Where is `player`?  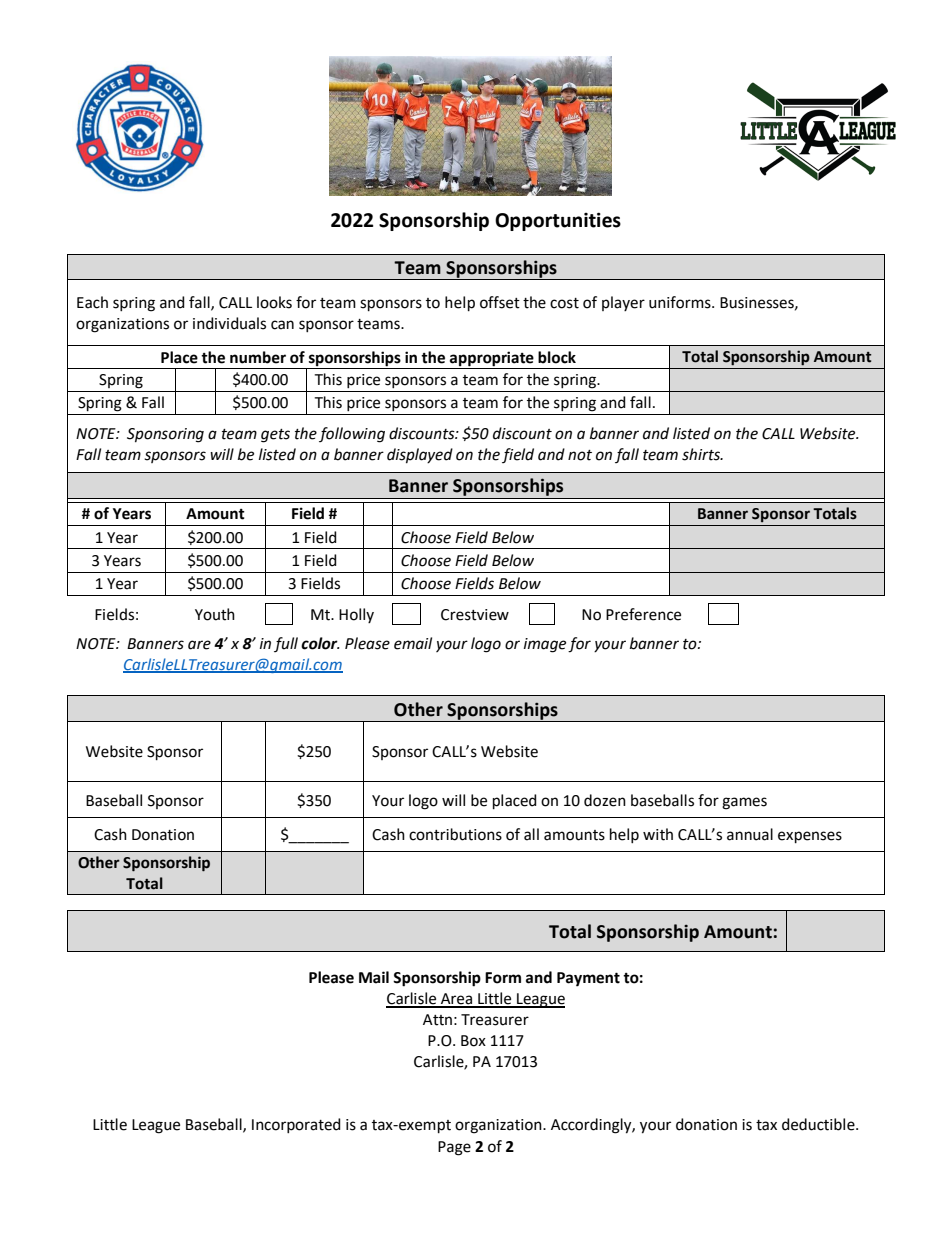
player is located at coordinates (623, 303).
